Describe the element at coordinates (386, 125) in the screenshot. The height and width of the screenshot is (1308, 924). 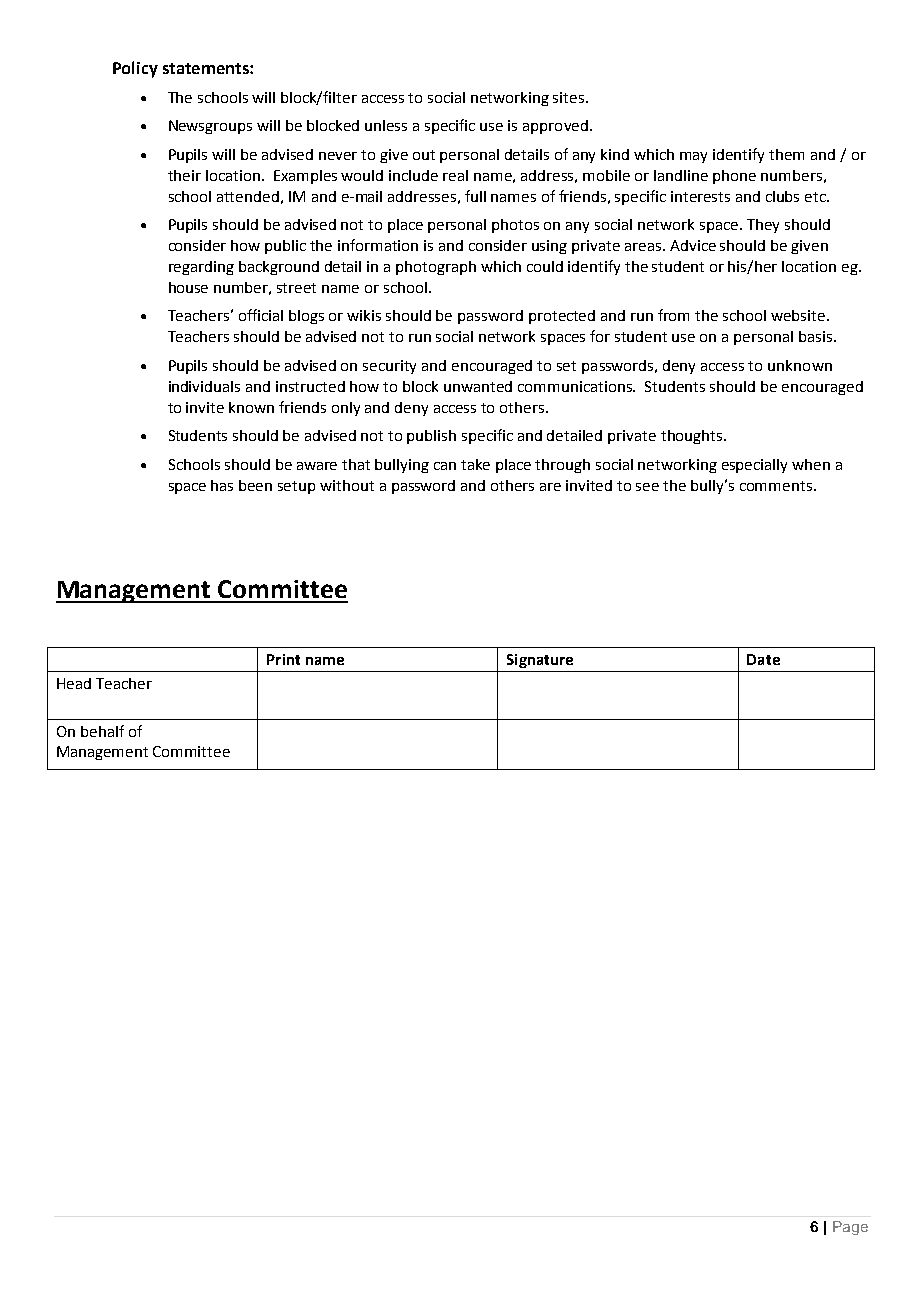
I see `unless` at that location.
